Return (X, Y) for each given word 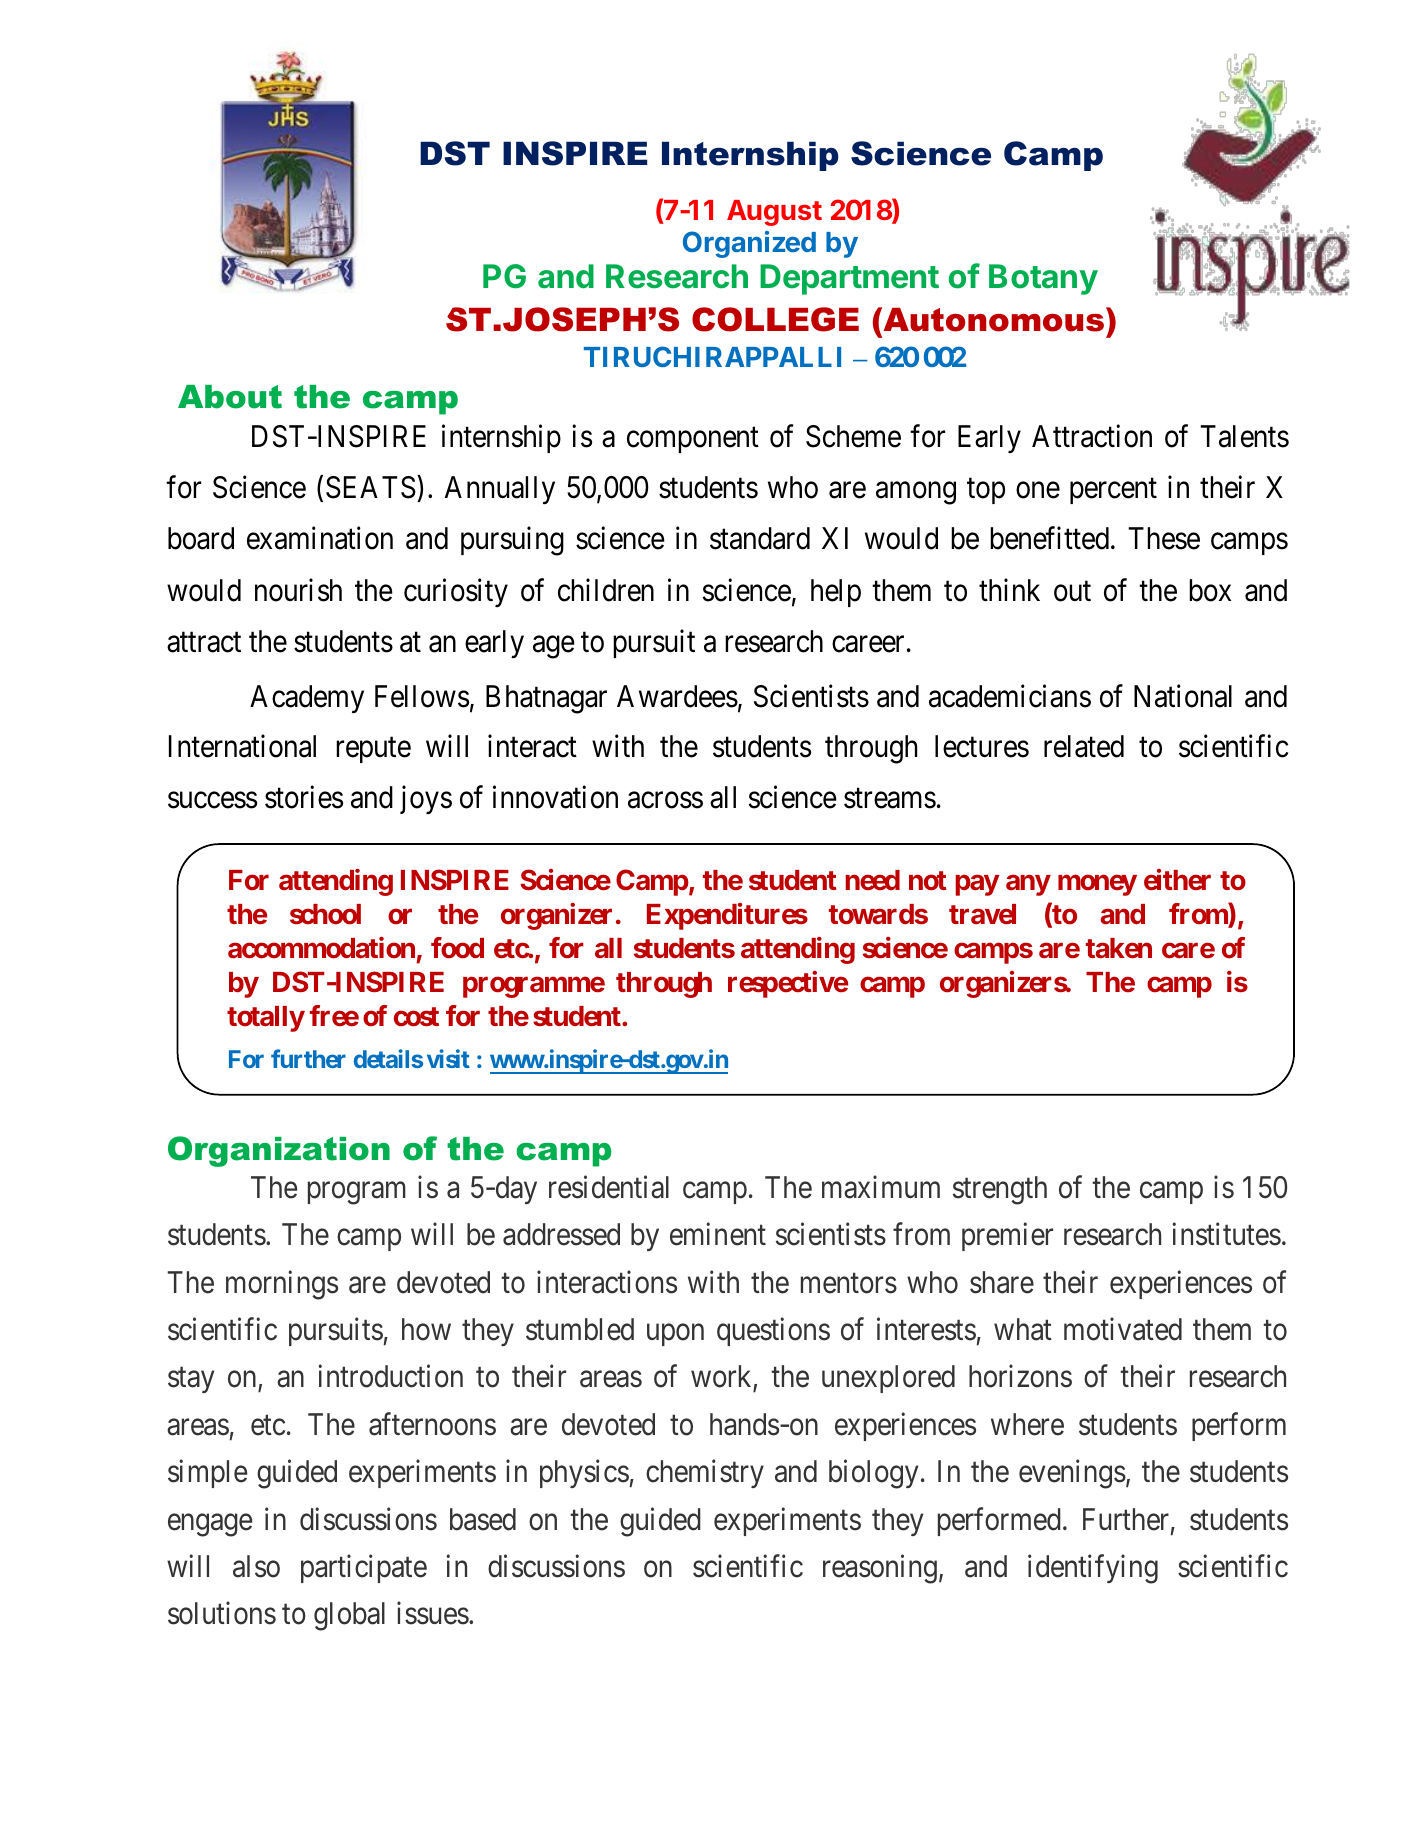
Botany (1043, 279)
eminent (718, 1234)
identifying (1093, 1569)
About (230, 397)
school (325, 914)
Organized (749, 244)
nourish (298, 590)
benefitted (1049, 538)
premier (1007, 1237)
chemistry (705, 1474)
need (872, 880)
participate (364, 1568)
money (1097, 885)
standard (760, 538)
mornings (282, 1285)
